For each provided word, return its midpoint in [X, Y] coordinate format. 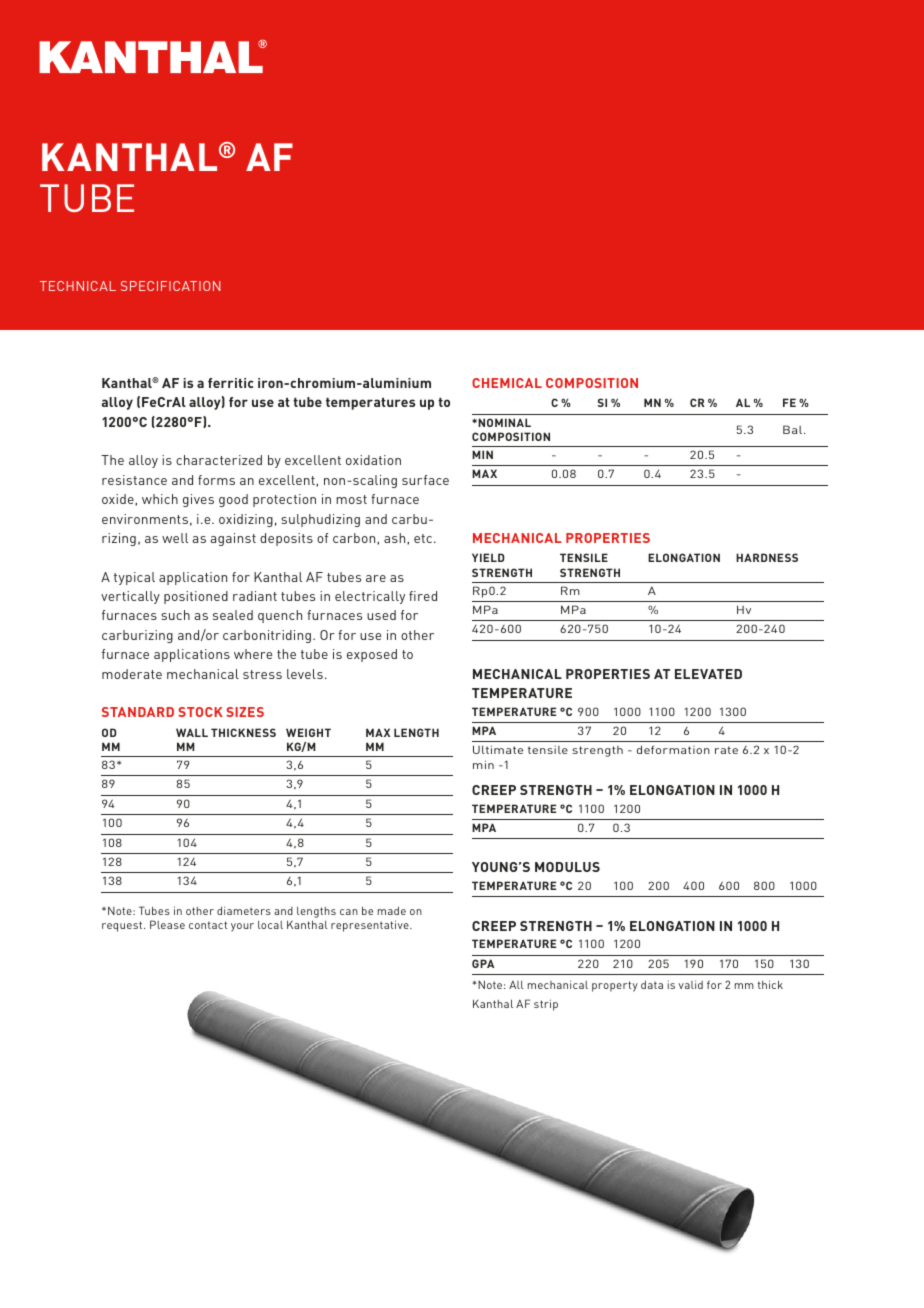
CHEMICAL [507, 383]
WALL [192, 732]
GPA [483, 963]
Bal [794, 429]
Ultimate [498, 749]
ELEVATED [708, 674]
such [175, 615]
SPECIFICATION [170, 286]
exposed [372, 655]
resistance [134, 480]
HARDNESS [767, 557]
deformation [673, 749]
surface [425, 480]
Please [167, 924]
